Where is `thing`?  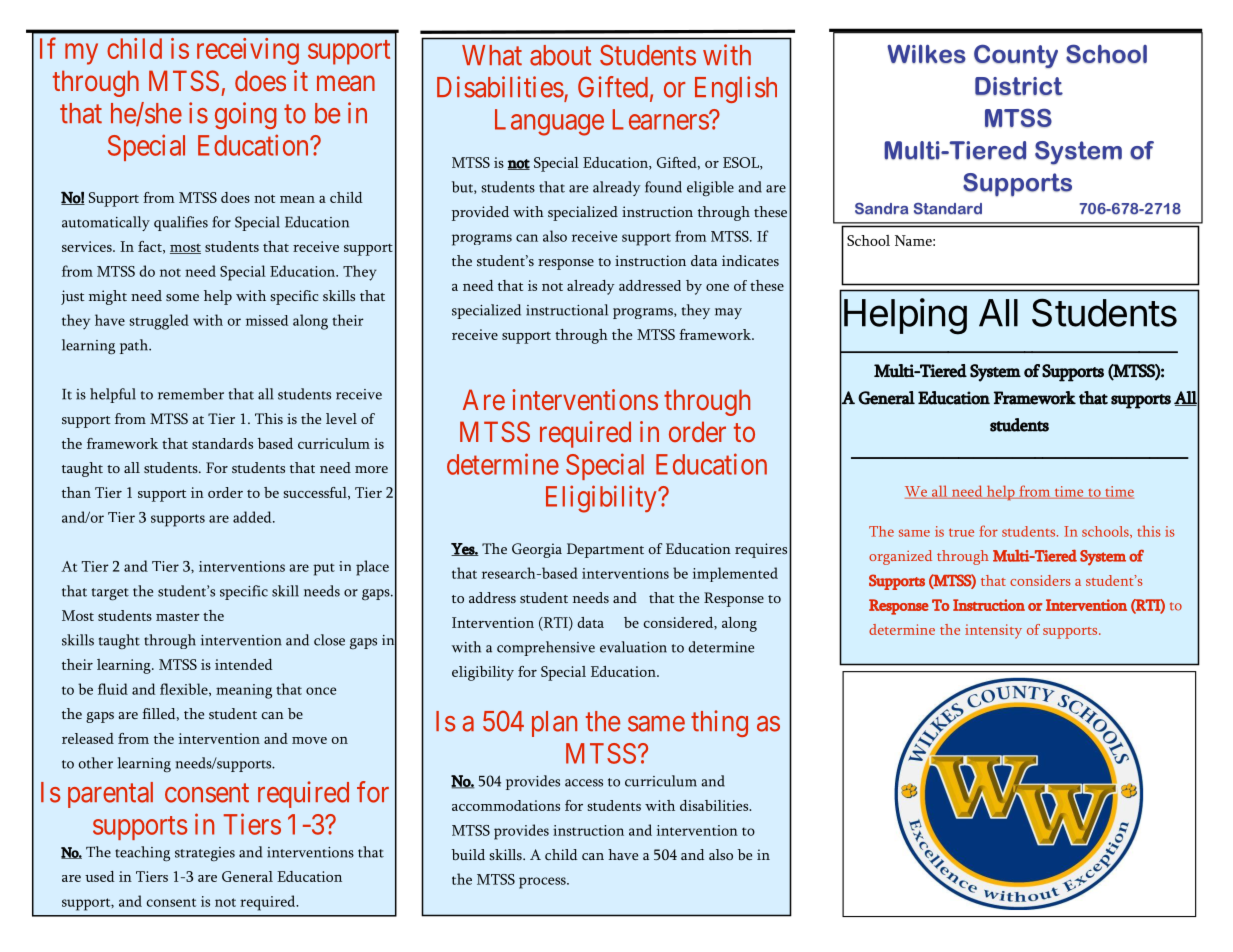 thing is located at coordinates (719, 723).
